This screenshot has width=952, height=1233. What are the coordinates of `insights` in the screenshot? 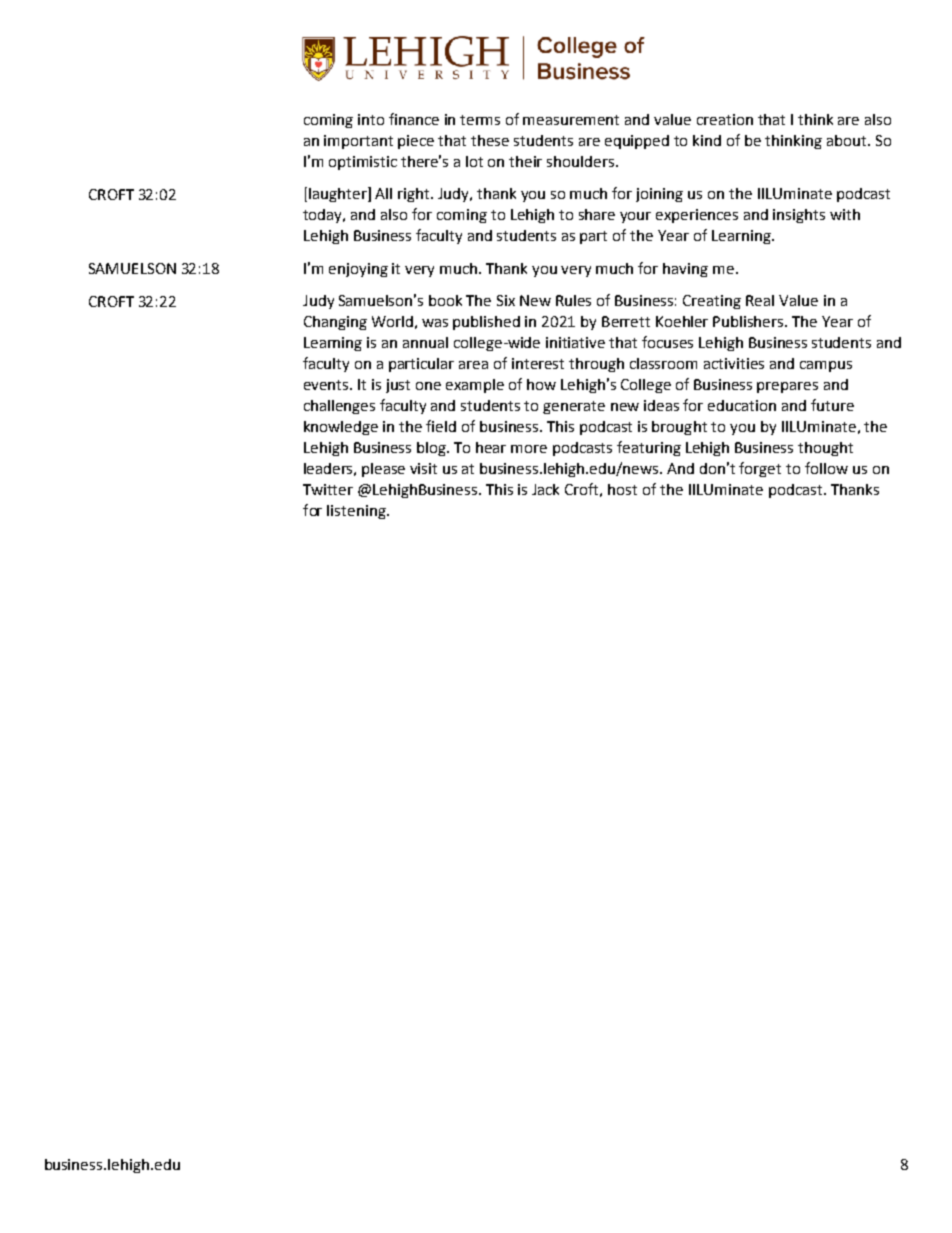 It's located at (799, 216).
